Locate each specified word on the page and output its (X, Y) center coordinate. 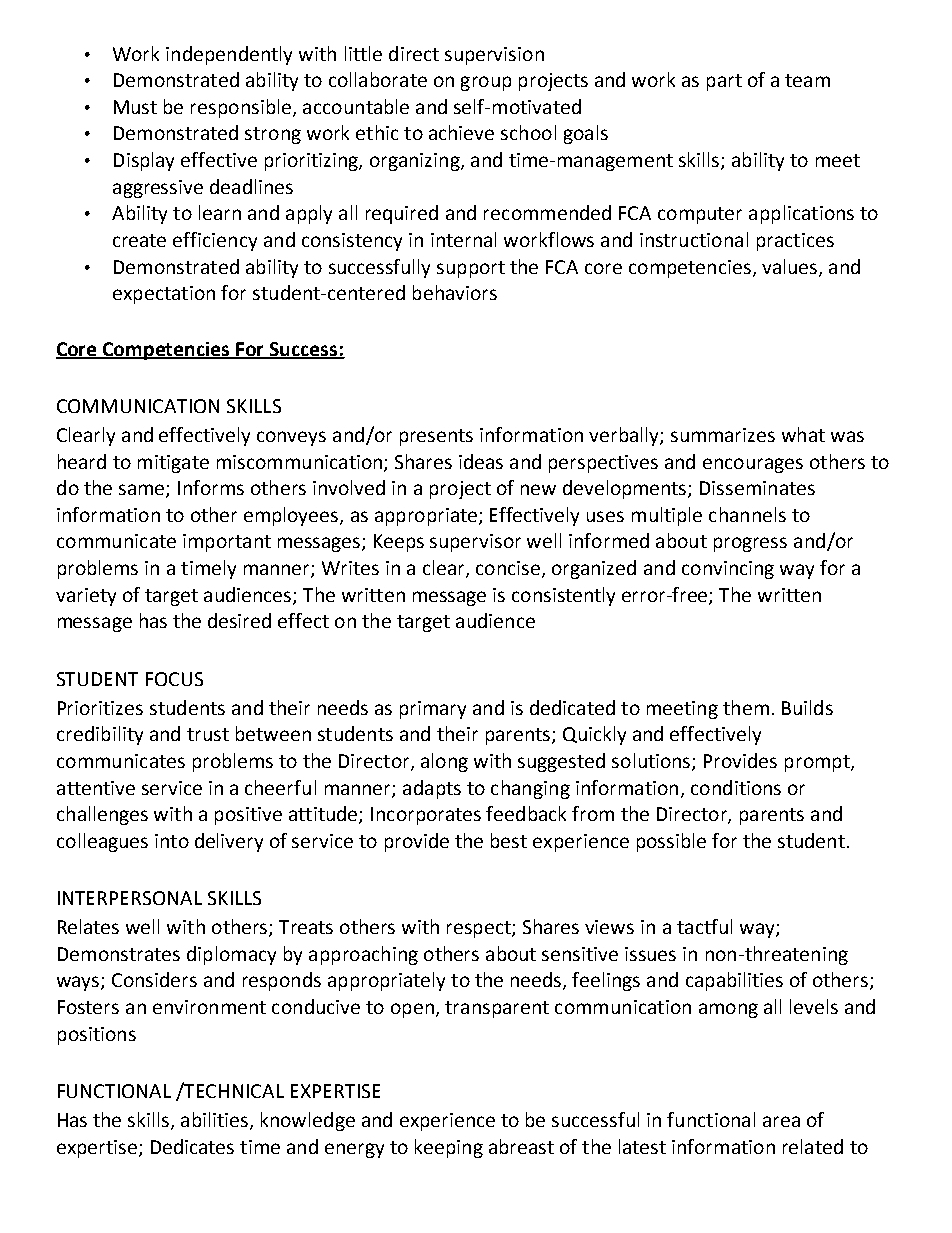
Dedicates (192, 1146)
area (781, 1121)
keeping (449, 1148)
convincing (728, 570)
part (724, 82)
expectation (164, 295)
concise (508, 568)
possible (671, 842)
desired (239, 620)
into (172, 841)
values (789, 266)
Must (135, 107)
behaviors (455, 292)
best (509, 840)
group (486, 83)
